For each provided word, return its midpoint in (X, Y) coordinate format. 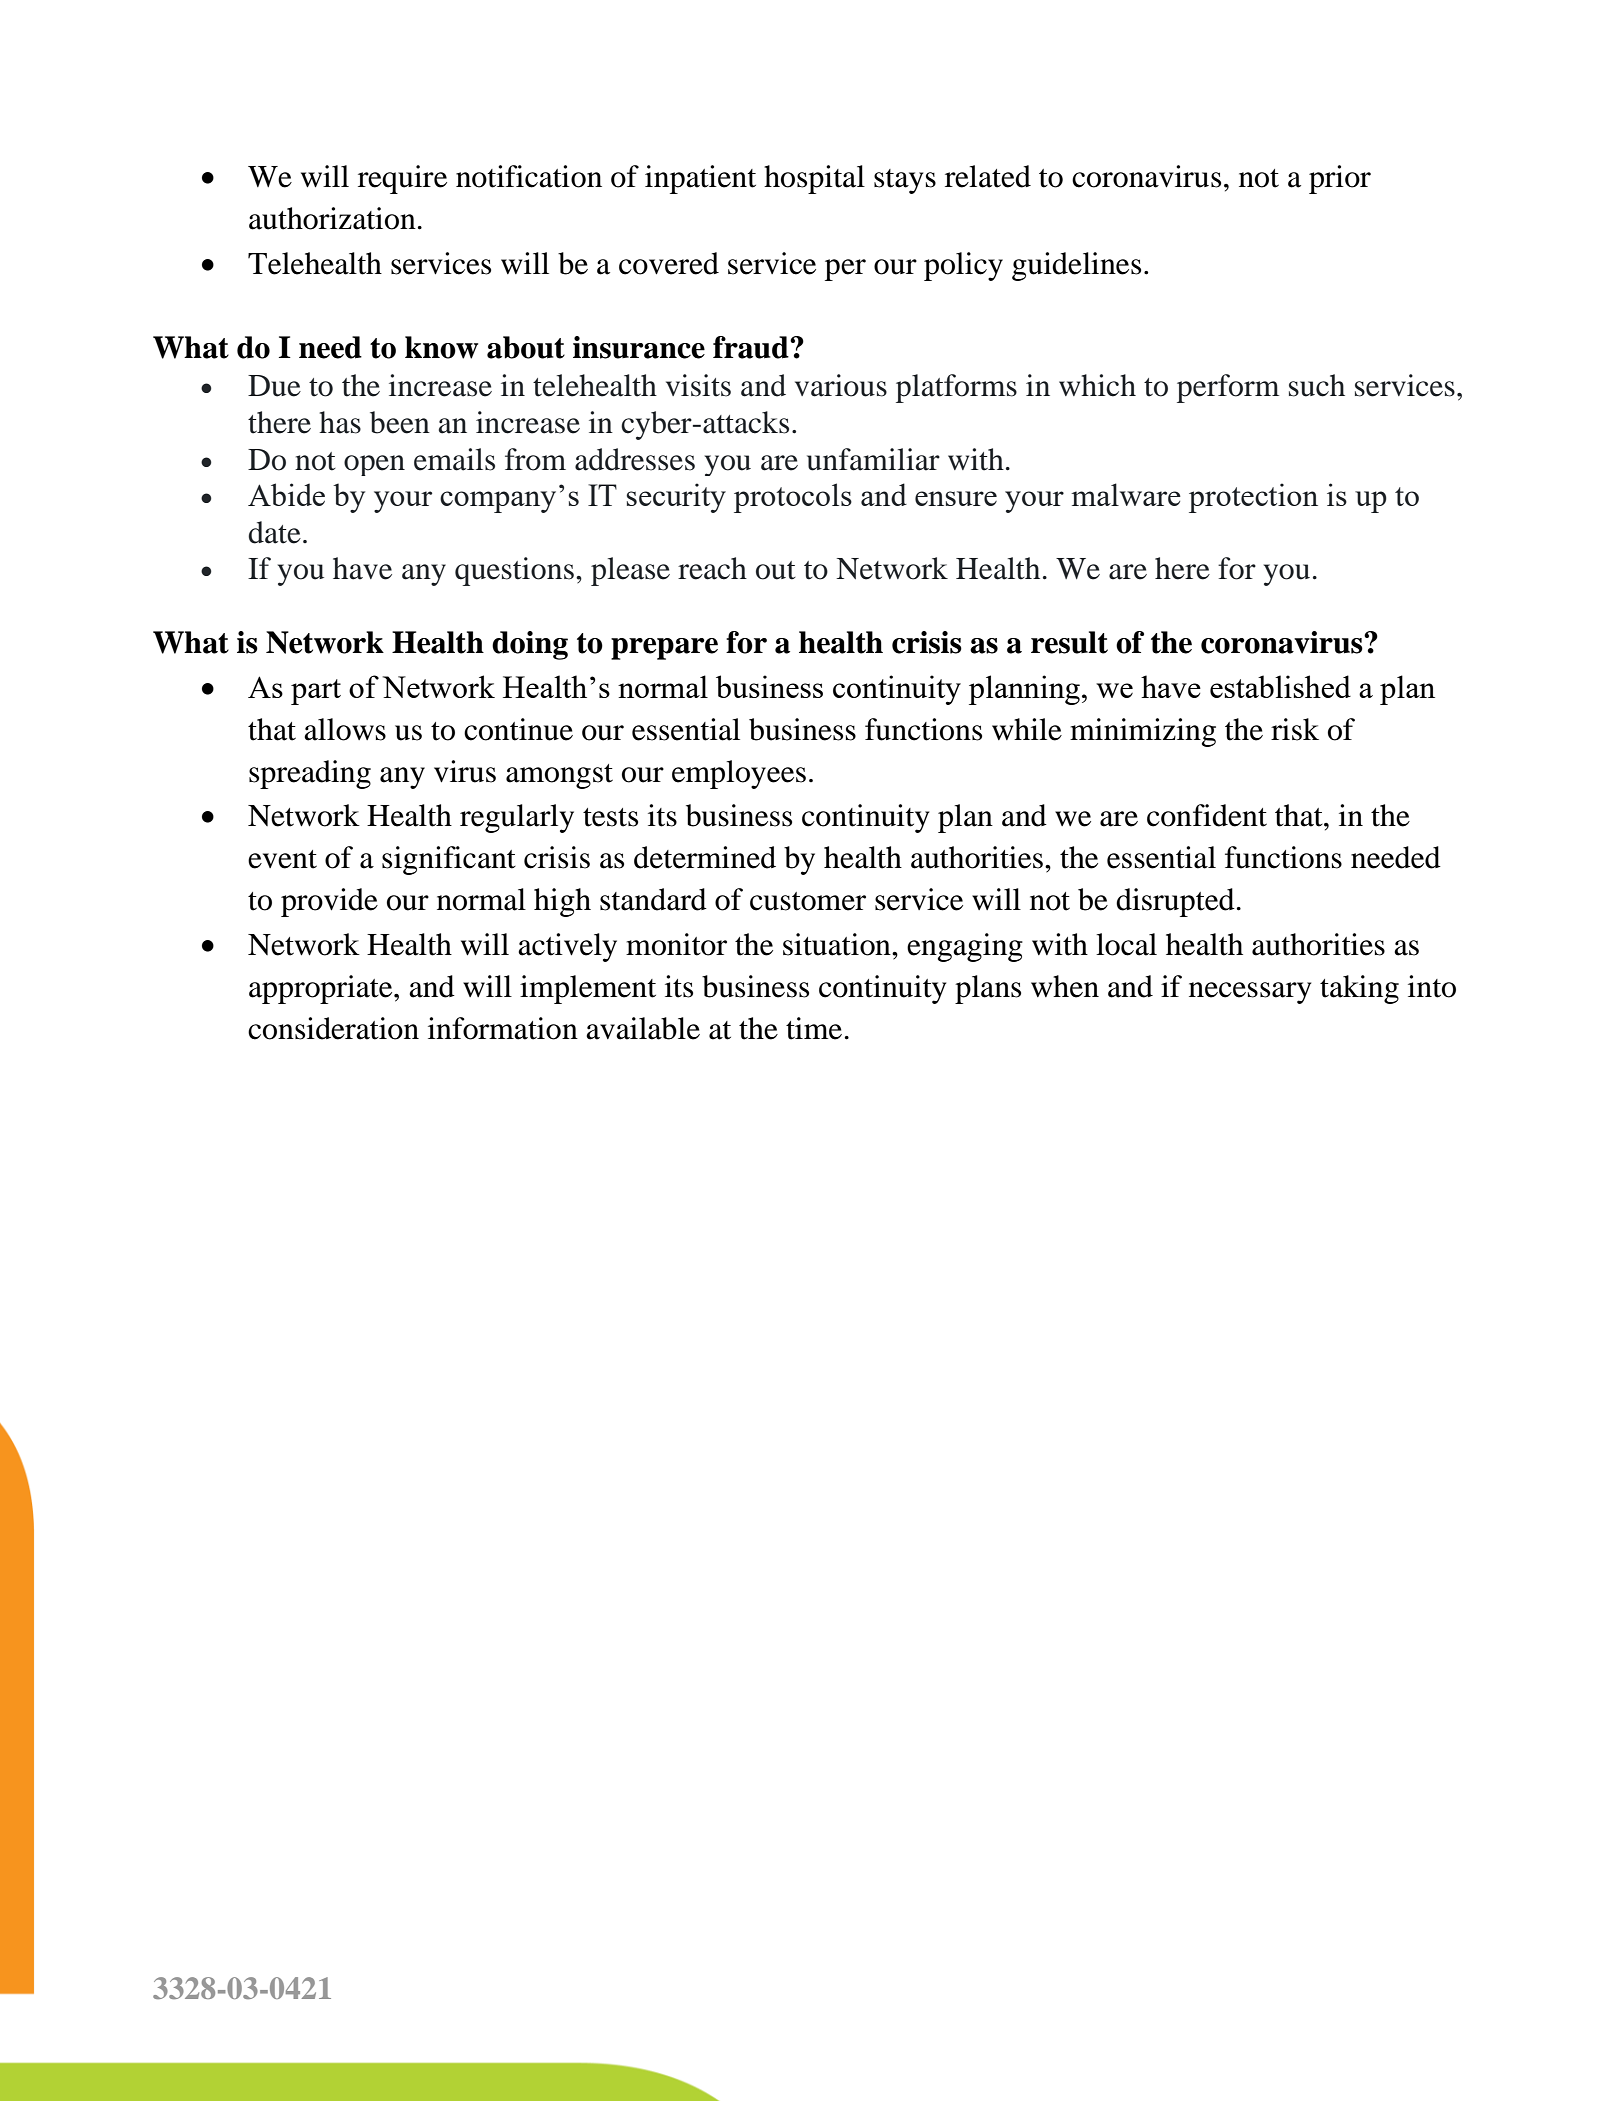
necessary (1250, 993)
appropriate (322, 989)
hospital (814, 179)
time (814, 1028)
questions (514, 571)
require (402, 179)
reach (712, 568)
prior (1340, 179)
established (1280, 686)
